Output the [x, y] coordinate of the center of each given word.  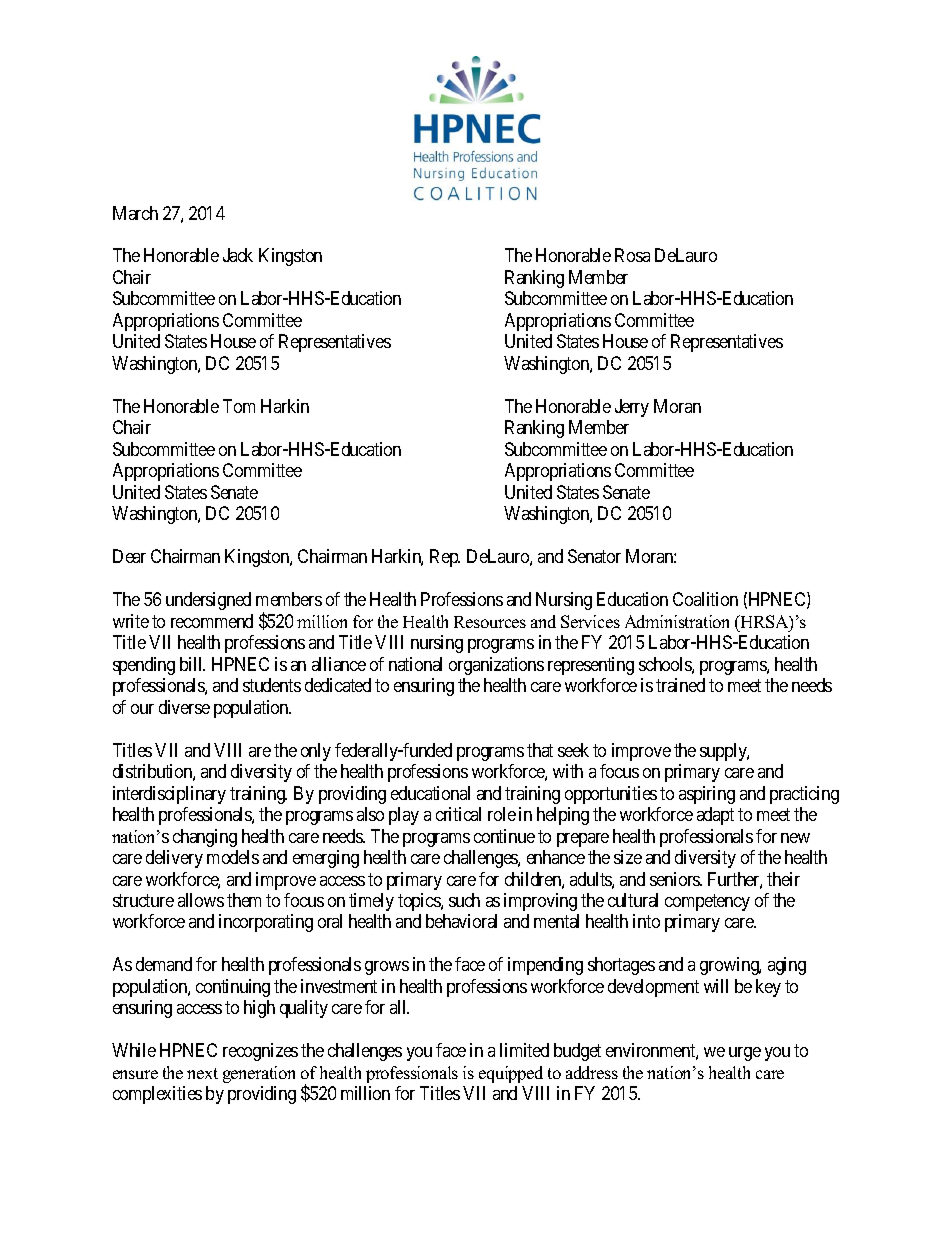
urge [745, 1054]
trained [680, 685]
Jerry [632, 408]
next [202, 1073]
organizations [496, 666]
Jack [238, 255]
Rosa [632, 255]
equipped [511, 1074]
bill [192, 664]
